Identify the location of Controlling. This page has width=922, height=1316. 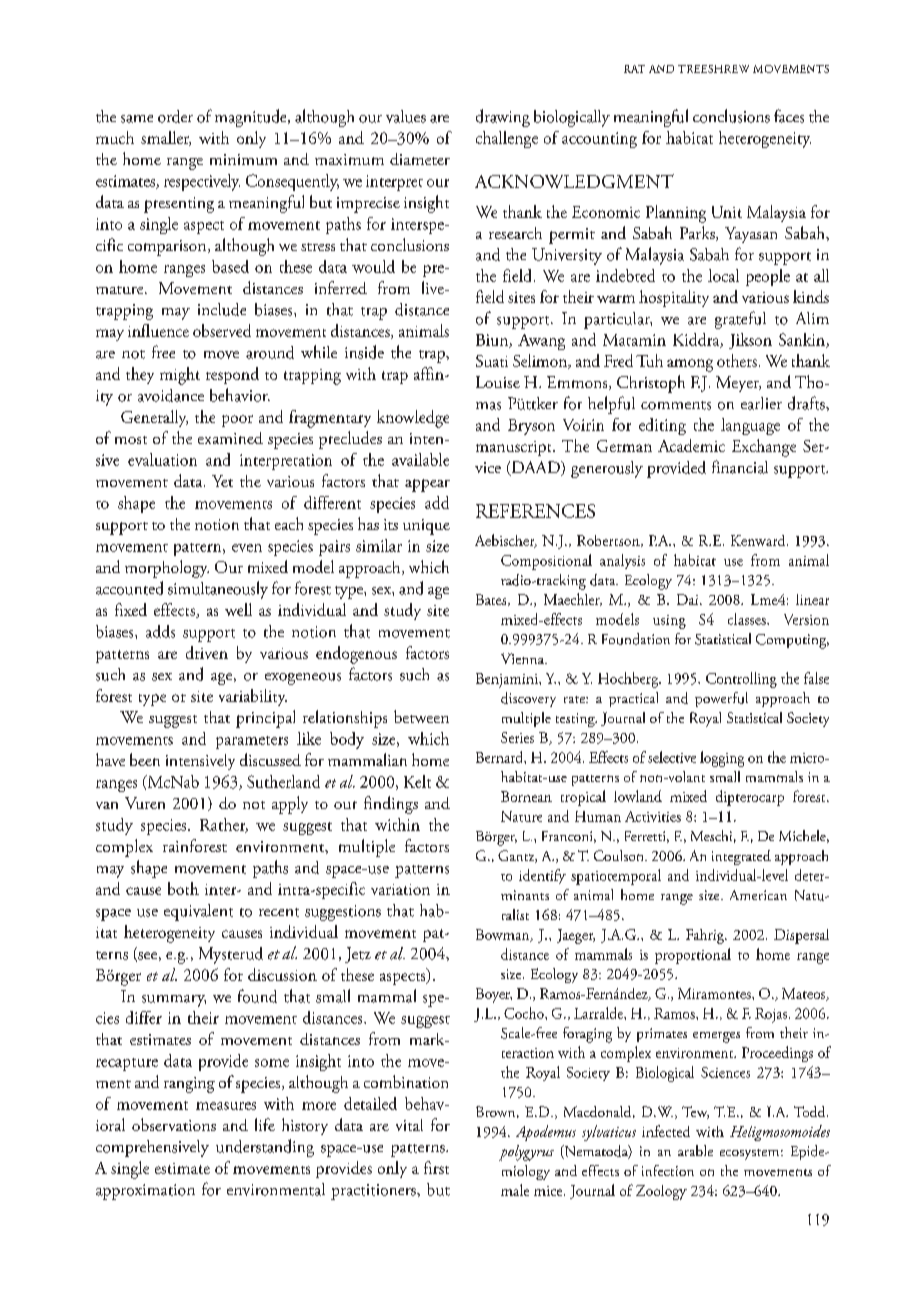
(741, 680).
